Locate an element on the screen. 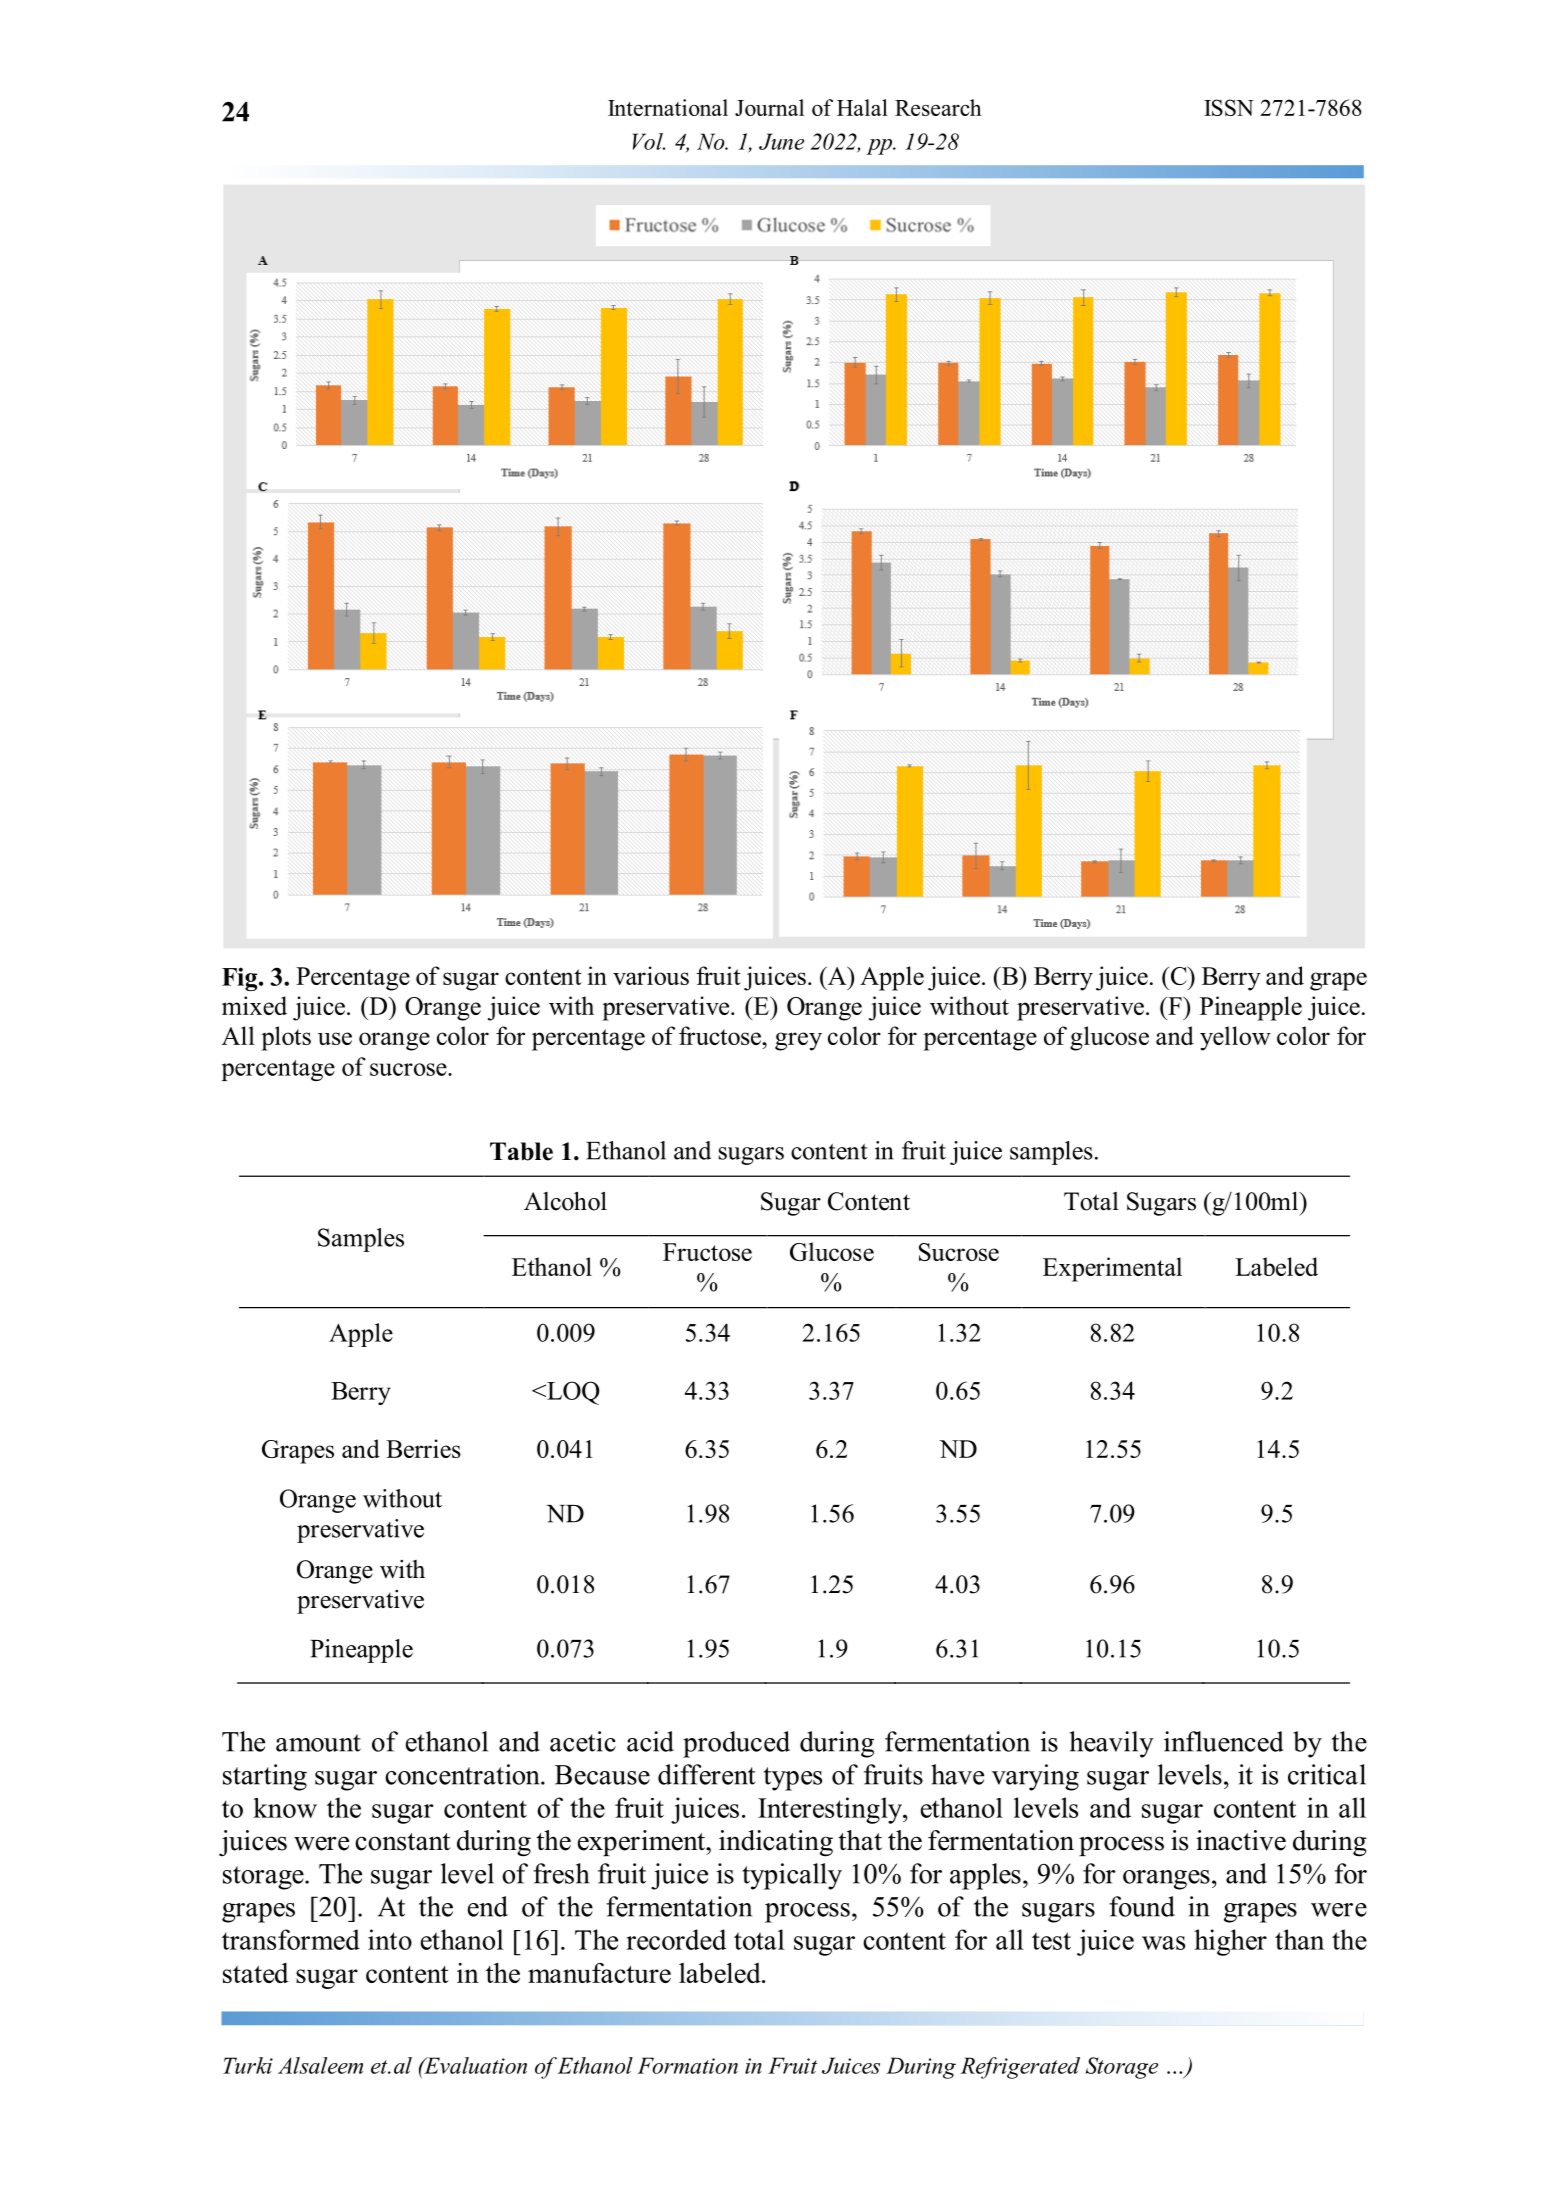 The width and height of the screenshot is (1551, 2195). June is located at coordinates (781, 141).
